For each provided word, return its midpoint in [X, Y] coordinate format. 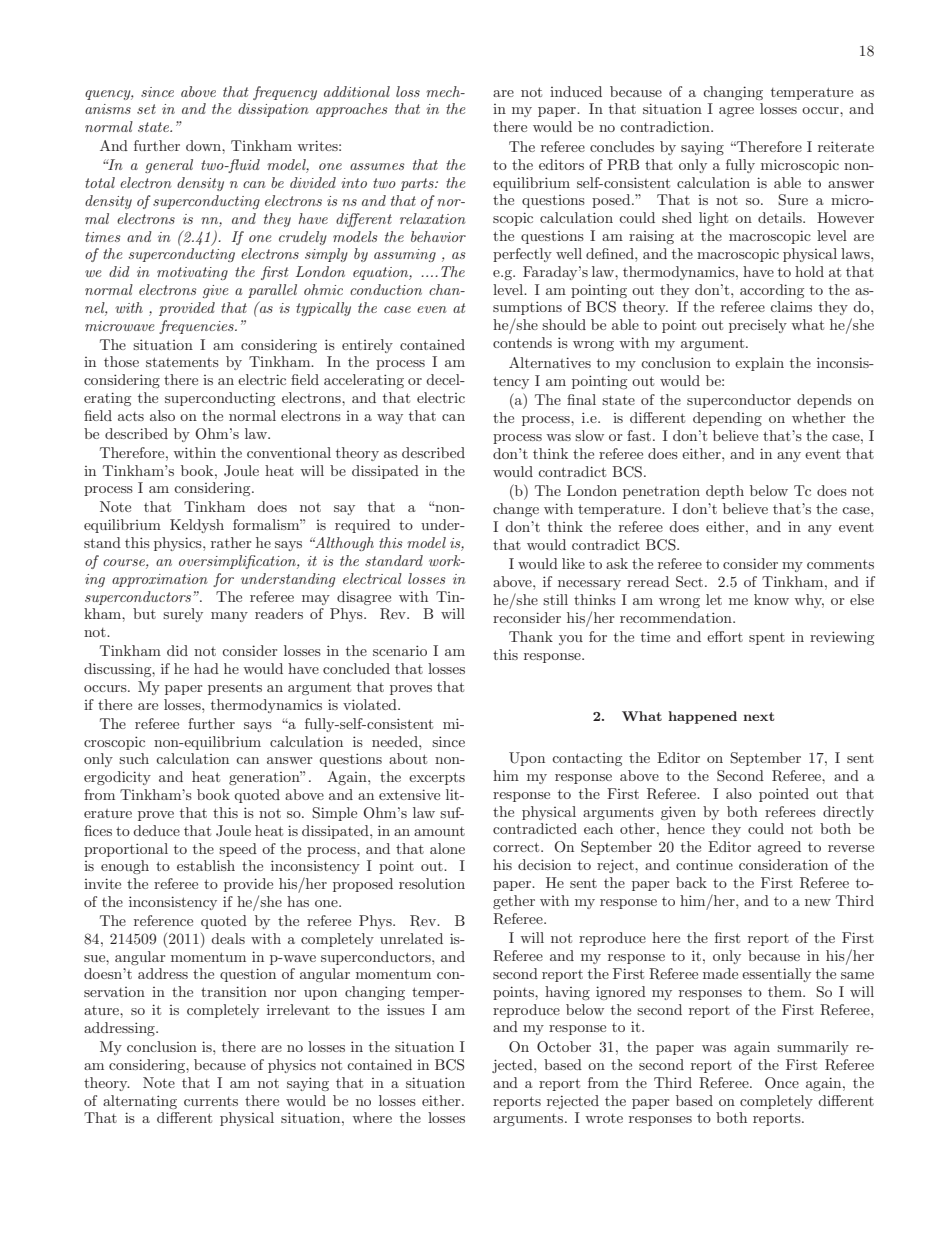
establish [206, 865]
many [229, 617]
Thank [531, 636]
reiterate [846, 146]
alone [447, 848]
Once [782, 1083]
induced [576, 91]
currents [211, 1101]
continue [704, 865]
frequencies [197, 327]
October [564, 1047]
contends [522, 342]
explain [759, 364]
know [771, 599]
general [169, 166]
